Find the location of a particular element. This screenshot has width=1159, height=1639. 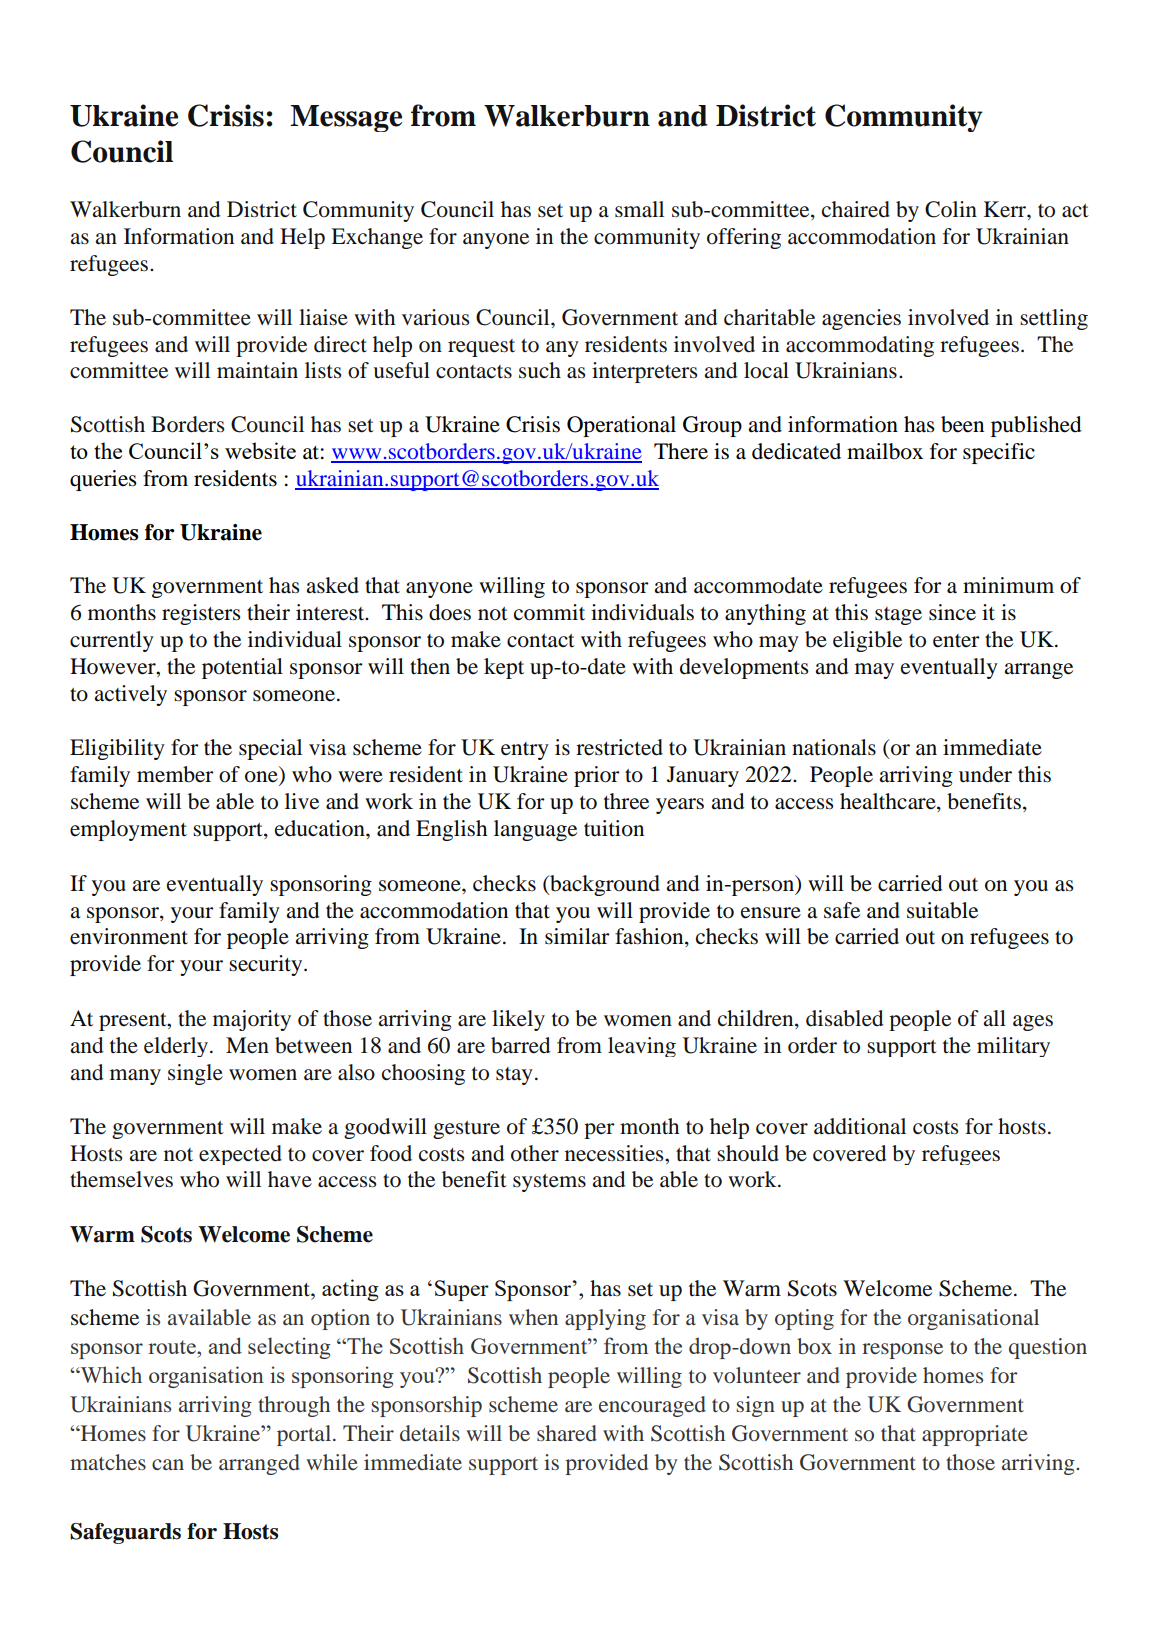

shared is located at coordinates (567, 1433).
